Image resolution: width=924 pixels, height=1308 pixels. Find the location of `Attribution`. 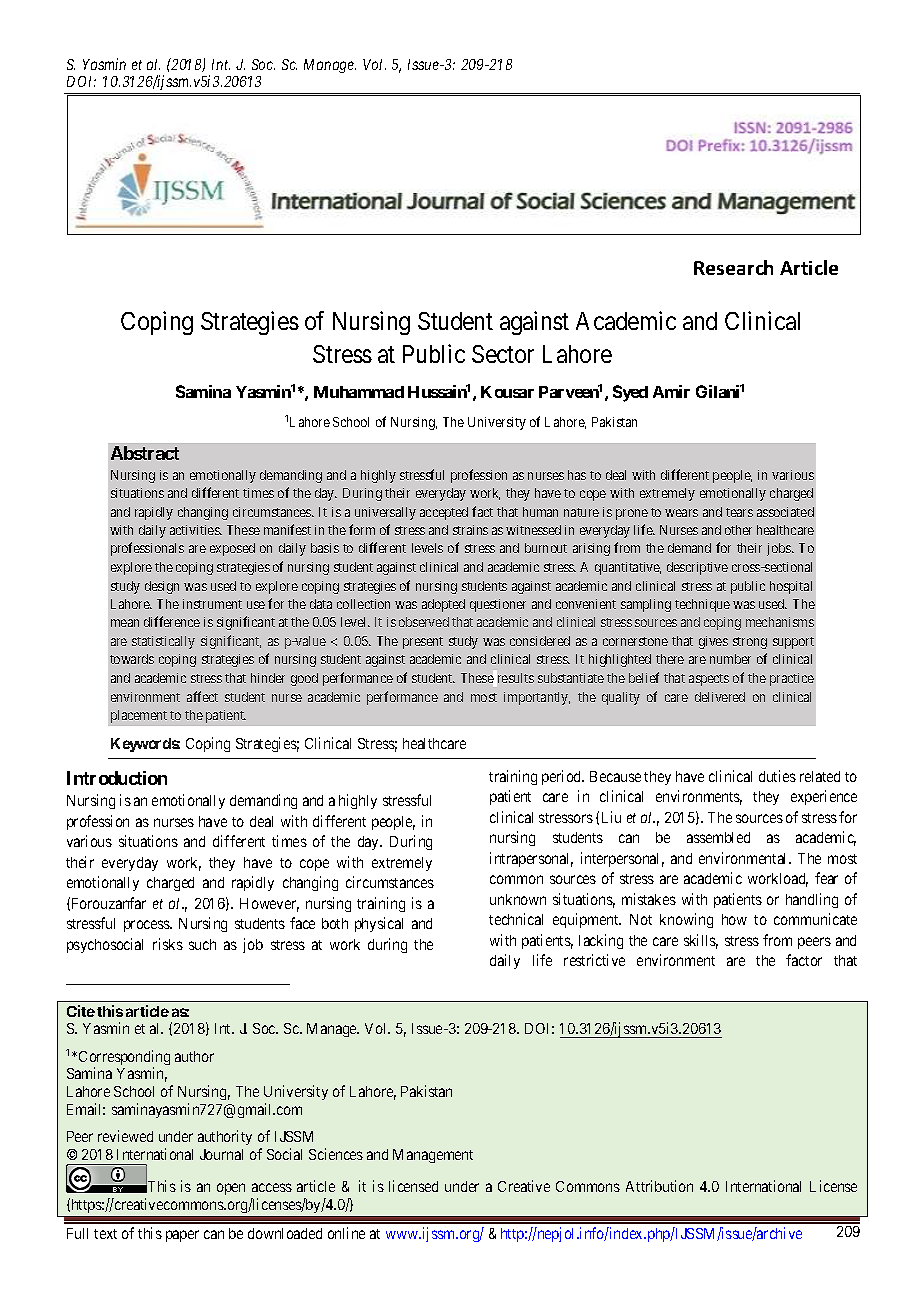

Attribution is located at coordinates (659, 1186).
